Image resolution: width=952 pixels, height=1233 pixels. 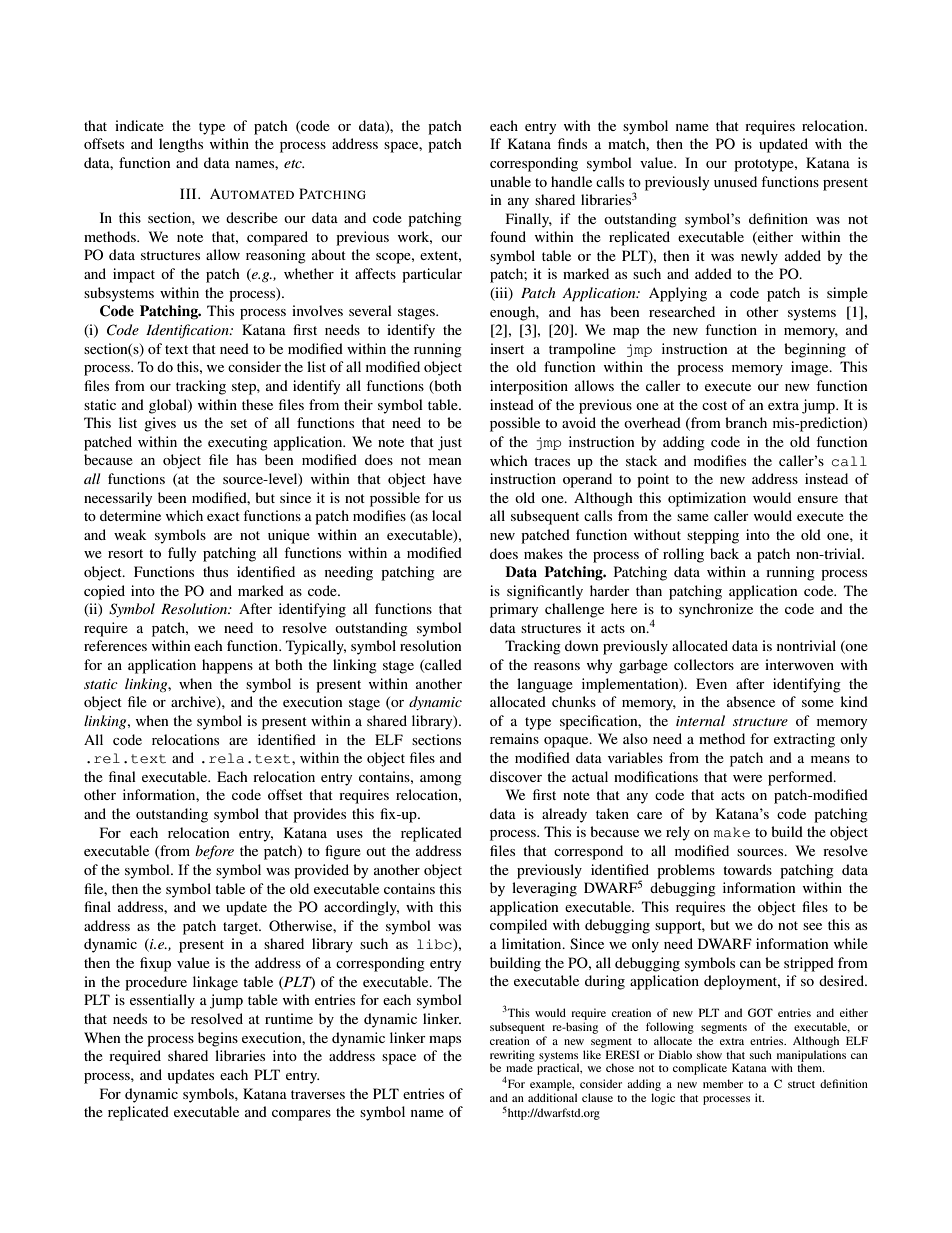 I want to click on primary, so click(x=514, y=610).
